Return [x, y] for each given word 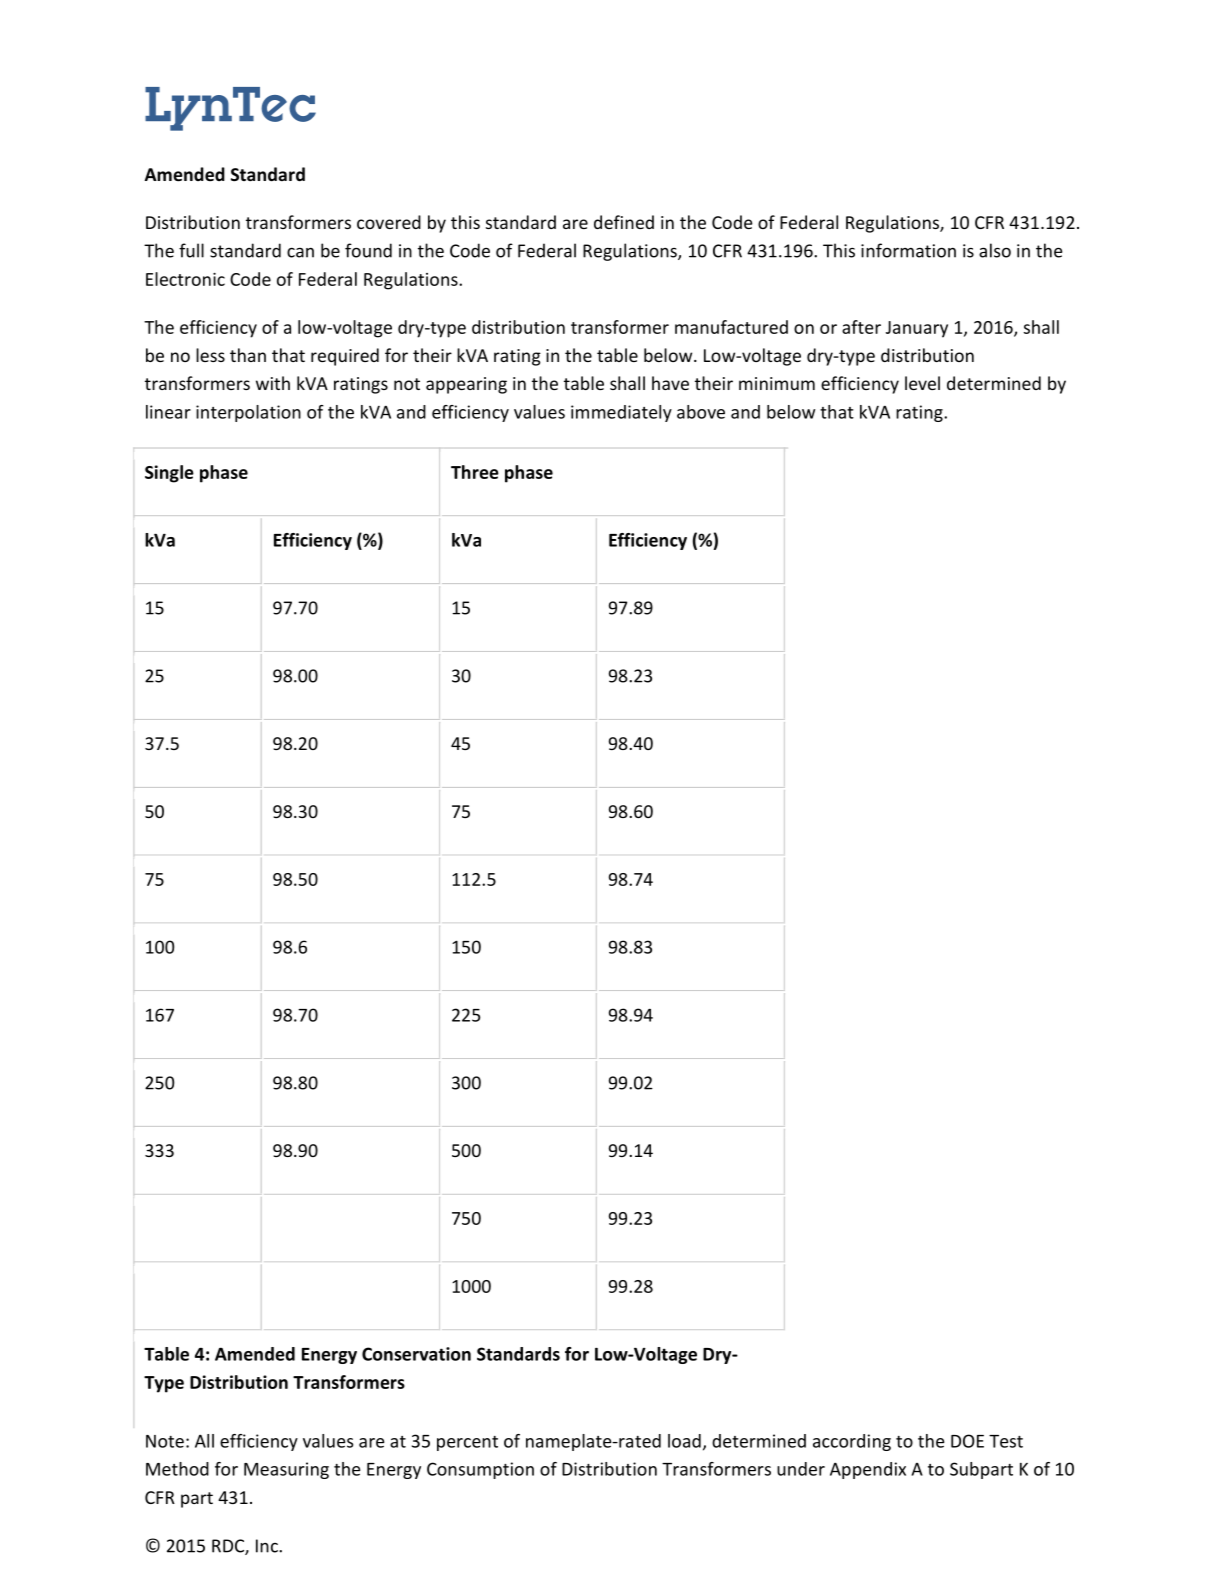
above [701, 412]
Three [475, 472]
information [908, 250]
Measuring [286, 1470]
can [300, 253]
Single [169, 474]
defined [624, 222]
